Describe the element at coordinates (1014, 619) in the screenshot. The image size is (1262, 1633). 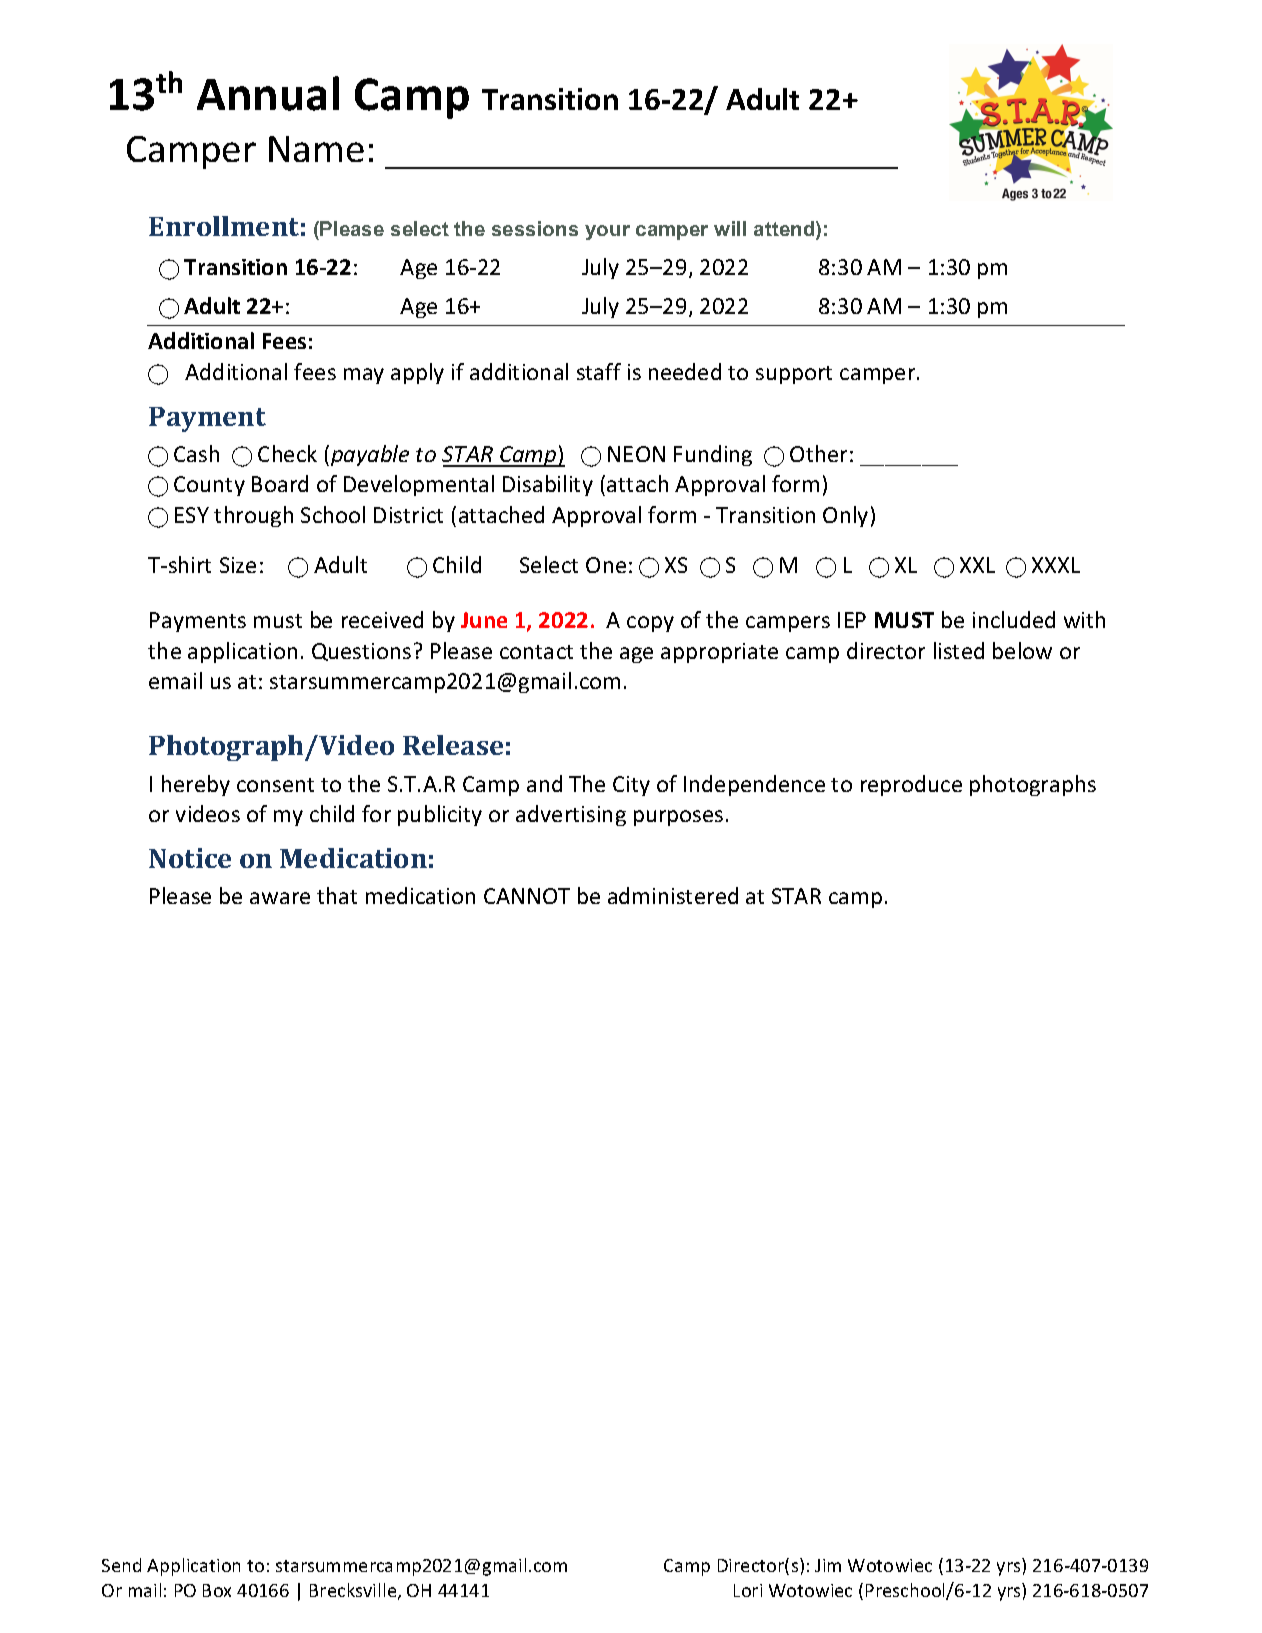
I see `included` at that location.
